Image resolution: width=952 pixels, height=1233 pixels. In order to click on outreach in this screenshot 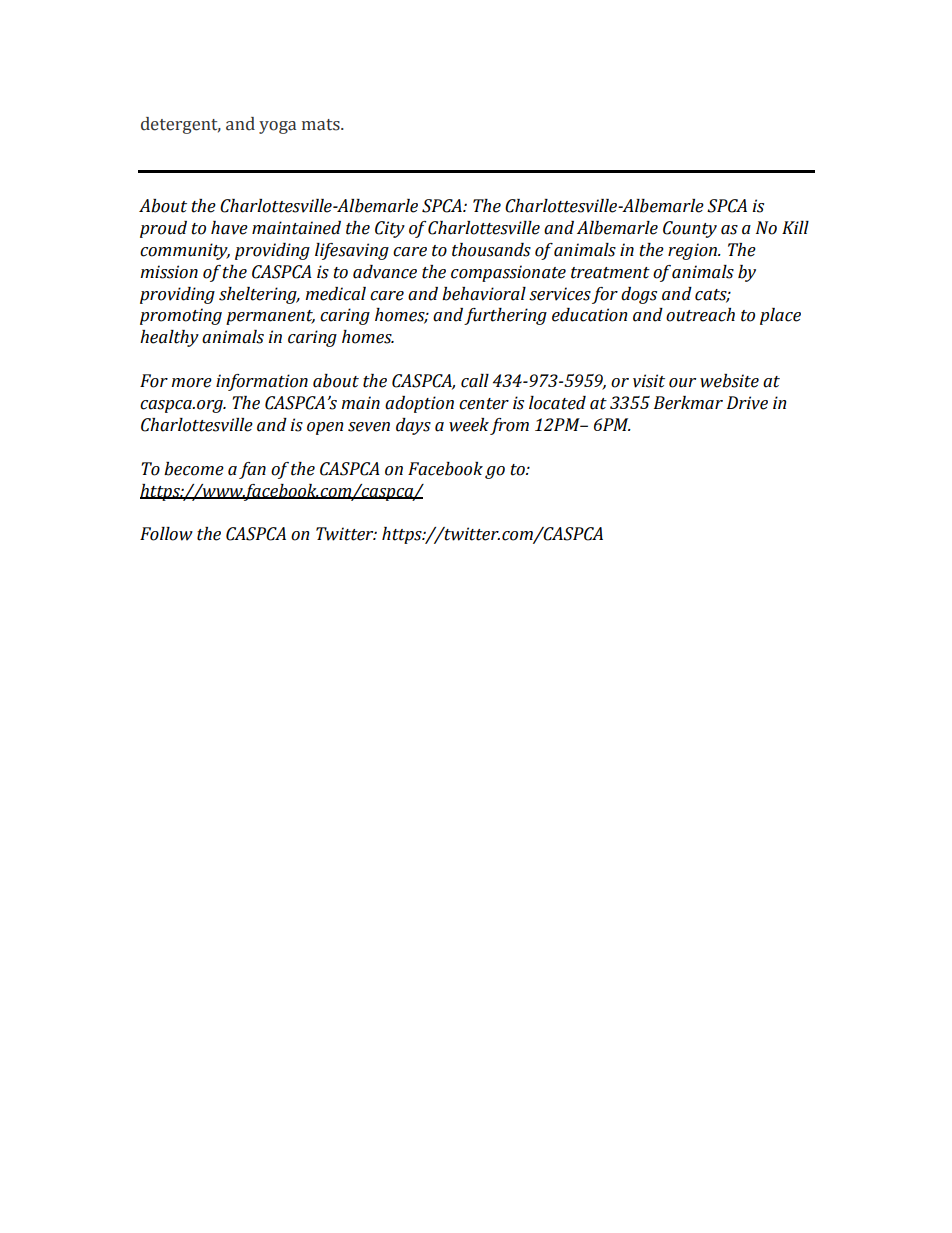, I will do `click(700, 315)`.
